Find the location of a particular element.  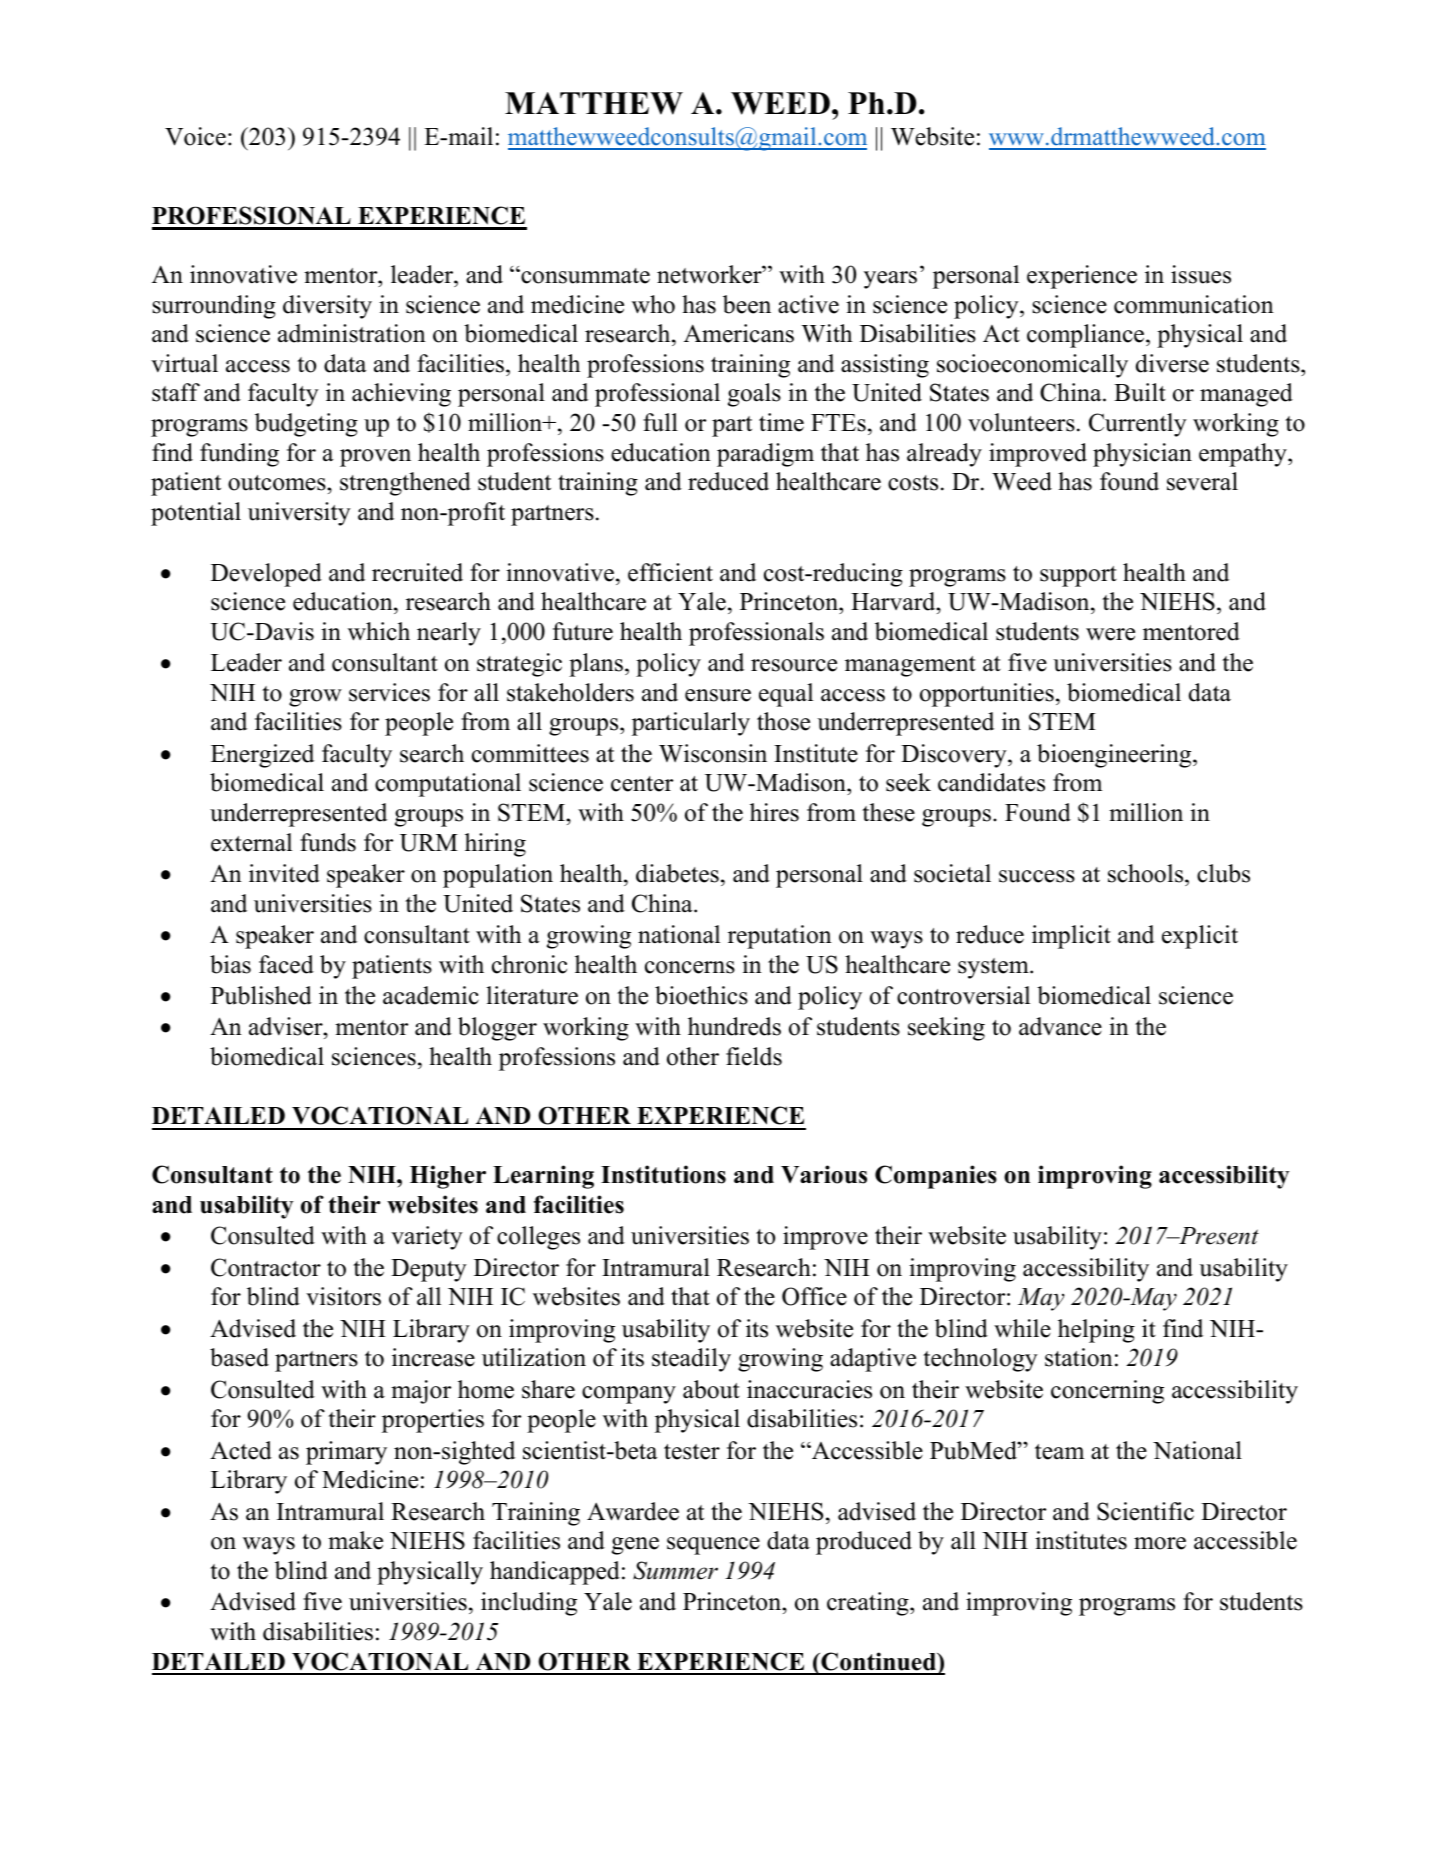

efficient is located at coordinates (670, 572).
